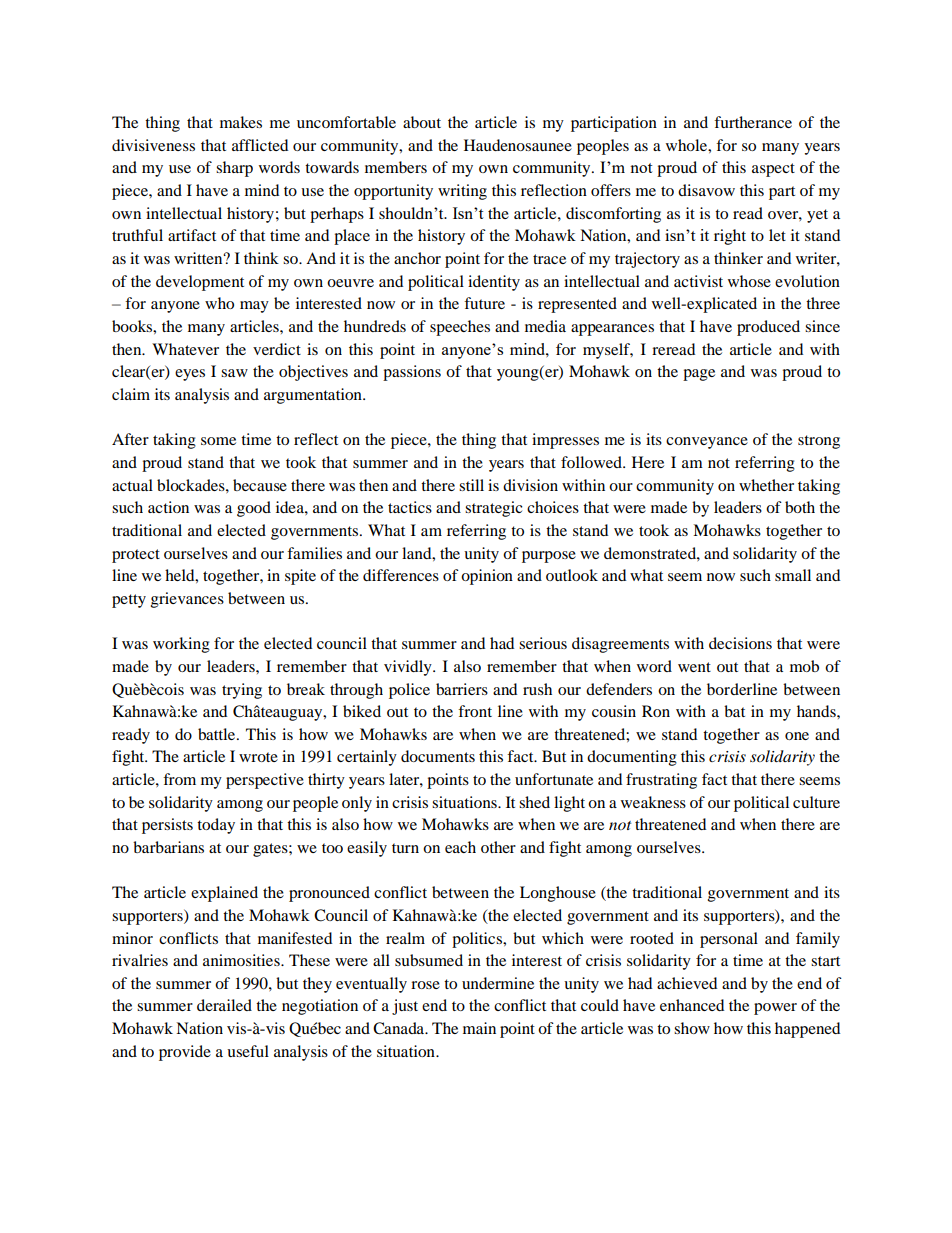 The height and width of the page is (1233, 952). I want to click on furtherance, so click(753, 122).
